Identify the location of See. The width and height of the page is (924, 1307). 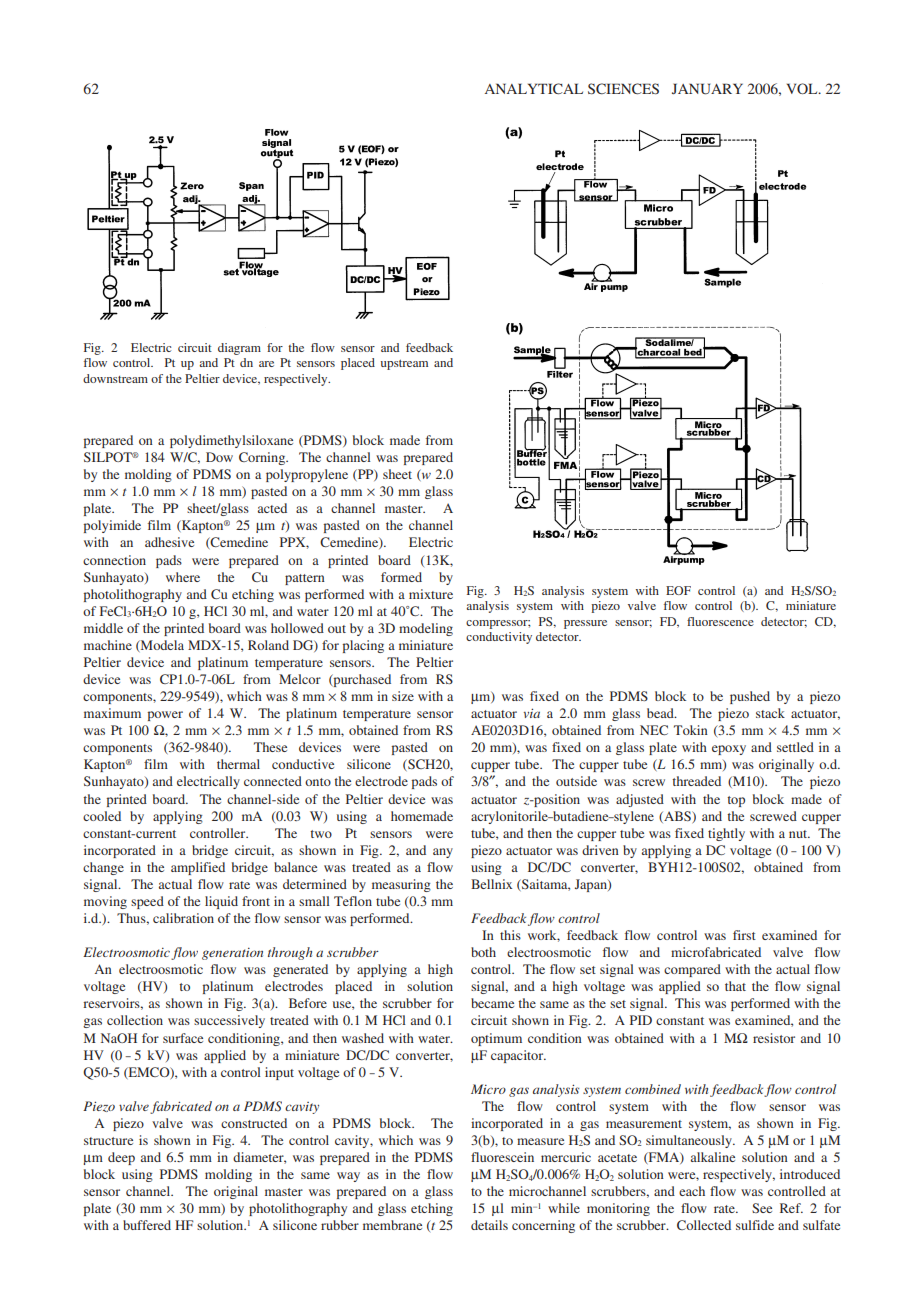
(762, 1208).
